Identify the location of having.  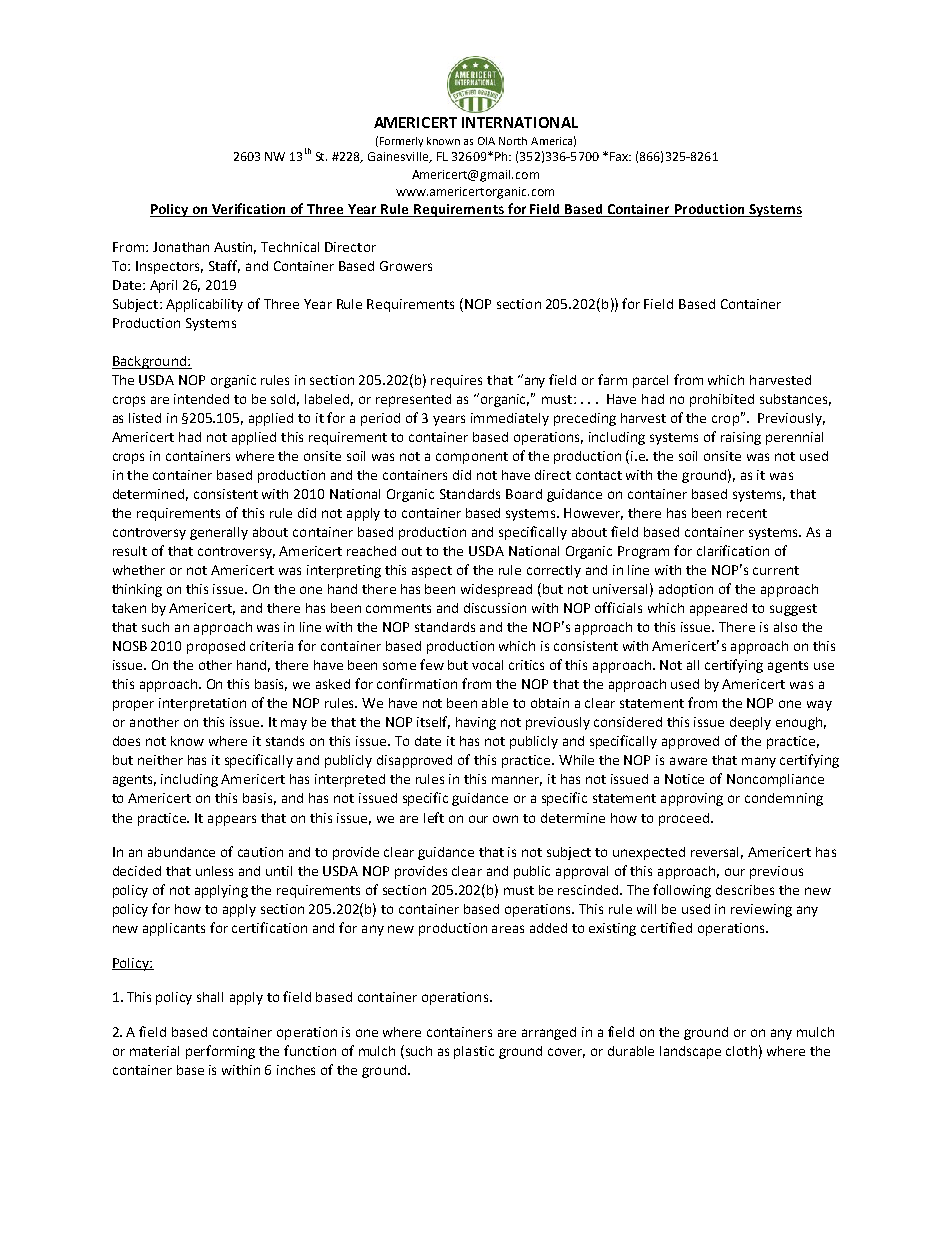
(476, 723).
